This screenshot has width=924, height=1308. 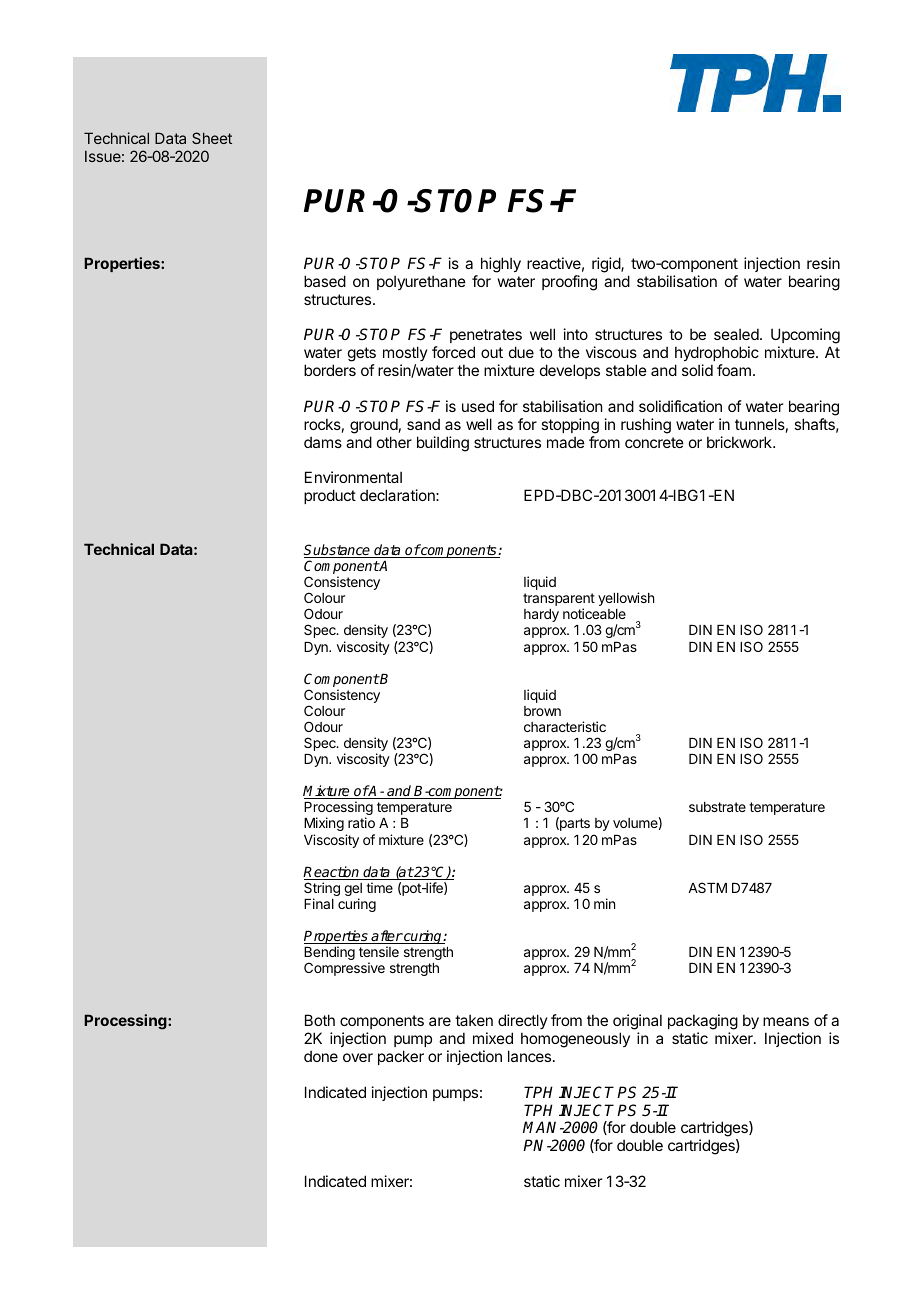 I want to click on Both, so click(x=320, y=1020).
